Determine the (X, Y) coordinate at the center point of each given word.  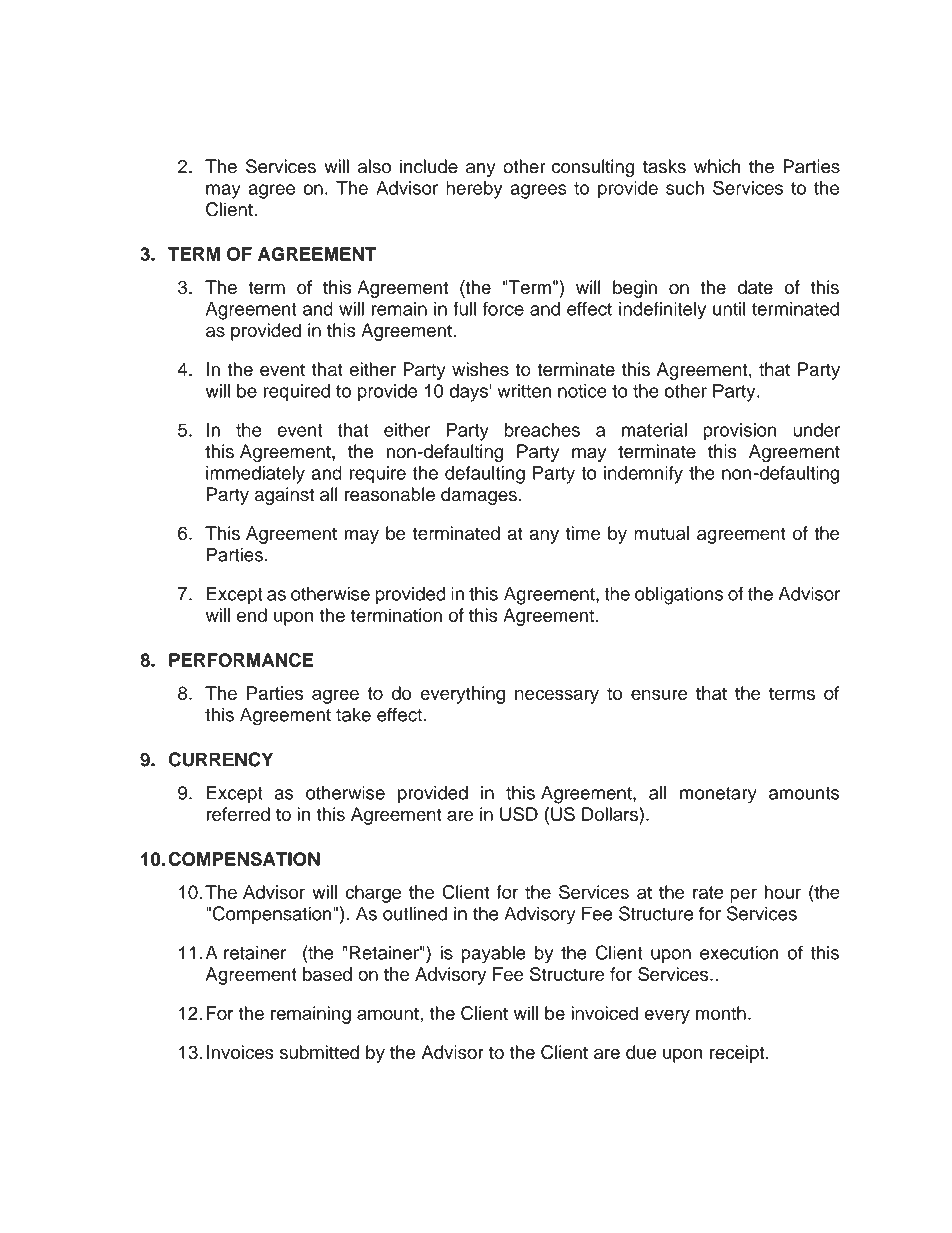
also (374, 166)
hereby (474, 190)
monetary (718, 795)
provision (739, 432)
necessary (557, 696)
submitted (319, 1052)
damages (479, 496)
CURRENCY (220, 759)
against (284, 496)
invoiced (604, 1013)
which (717, 166)
